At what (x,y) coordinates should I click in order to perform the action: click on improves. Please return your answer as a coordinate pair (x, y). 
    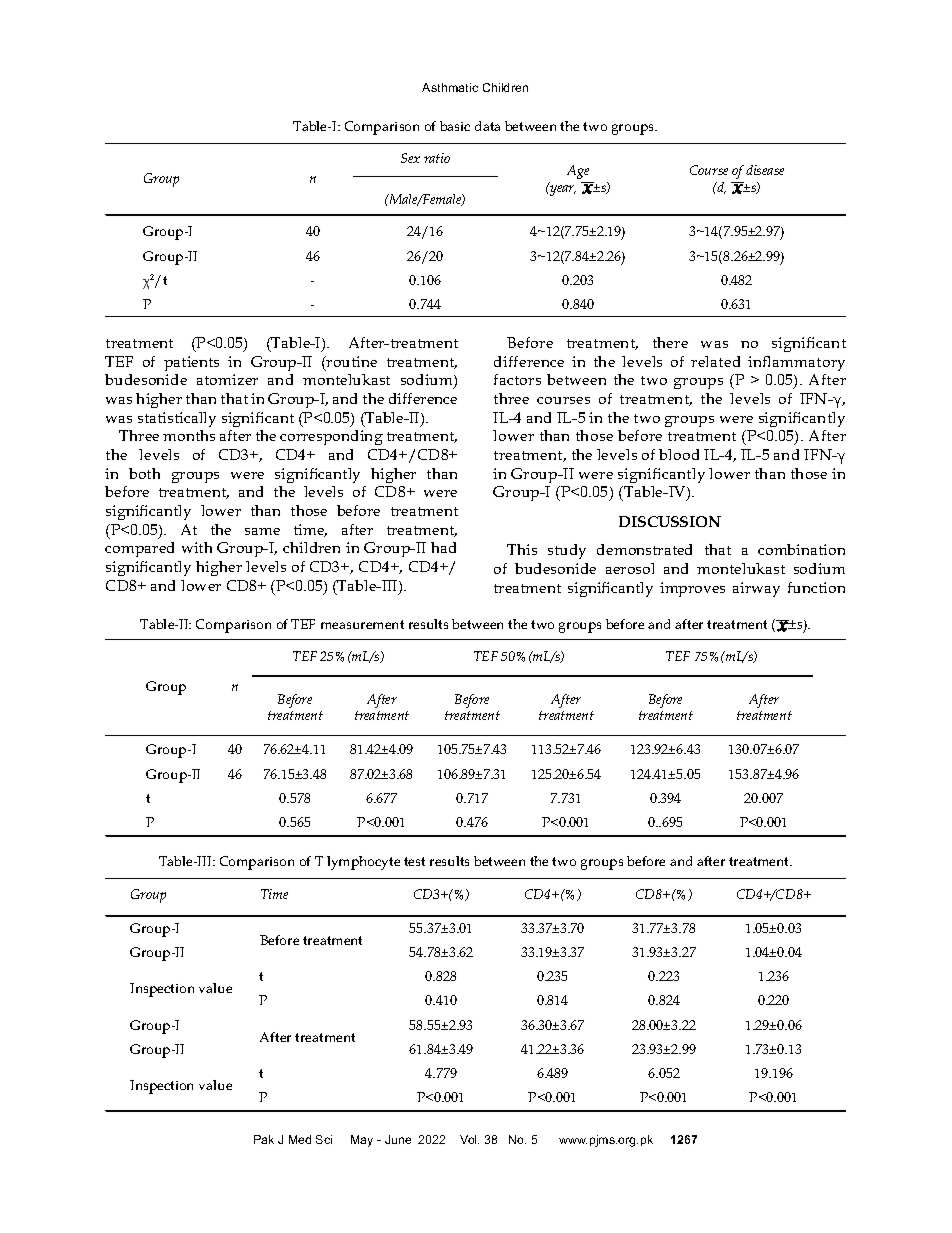
    Looking at the image, I should click on (692, 589).
